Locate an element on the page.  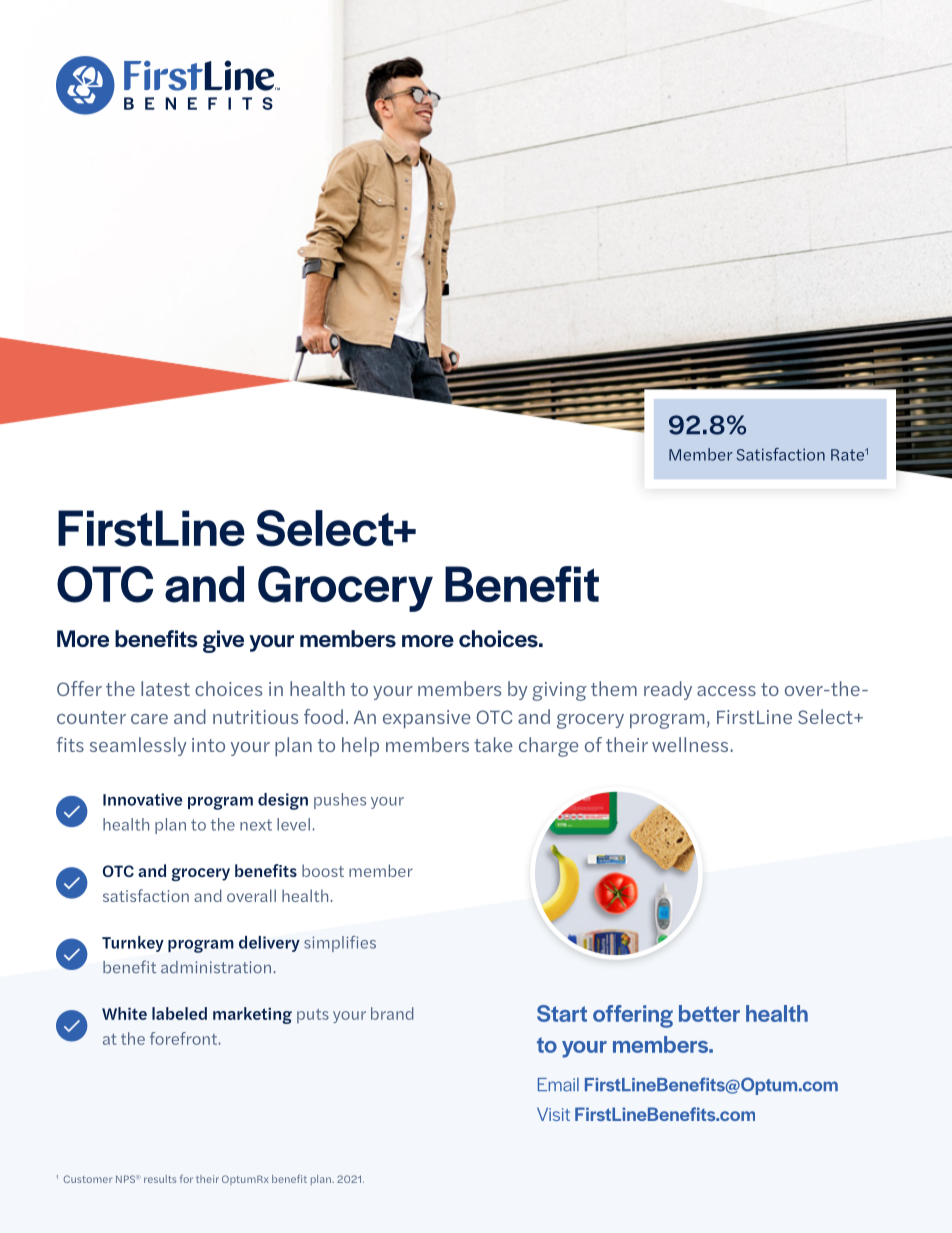
results is located at coordinates (160, 1179).
